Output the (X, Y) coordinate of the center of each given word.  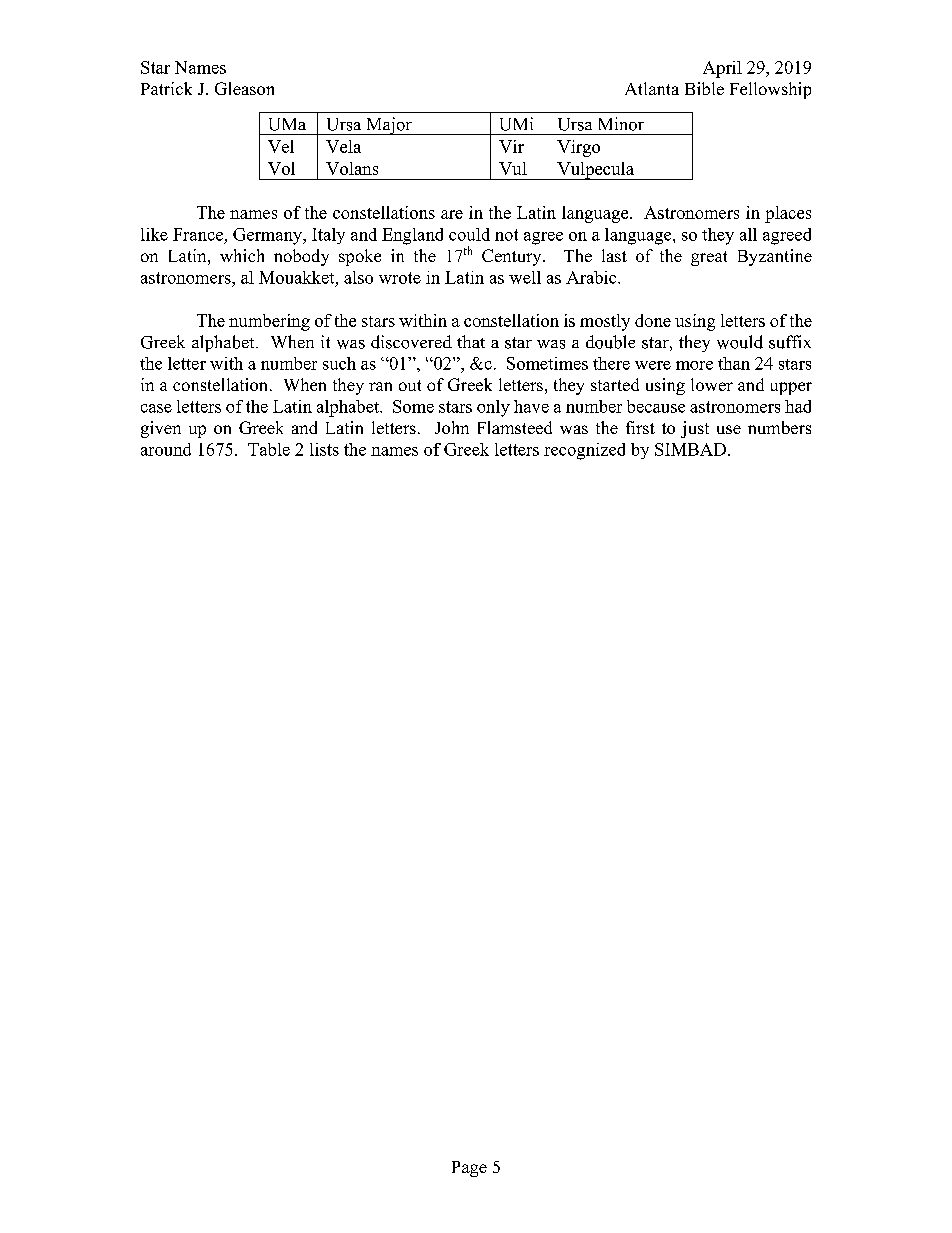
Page (469, 1169)
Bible (704, 88)
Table (269, 449)
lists (324, 449)
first (640, 427)
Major (389, 126)
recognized (584, 451)
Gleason (244, 88)
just (695, 429)
